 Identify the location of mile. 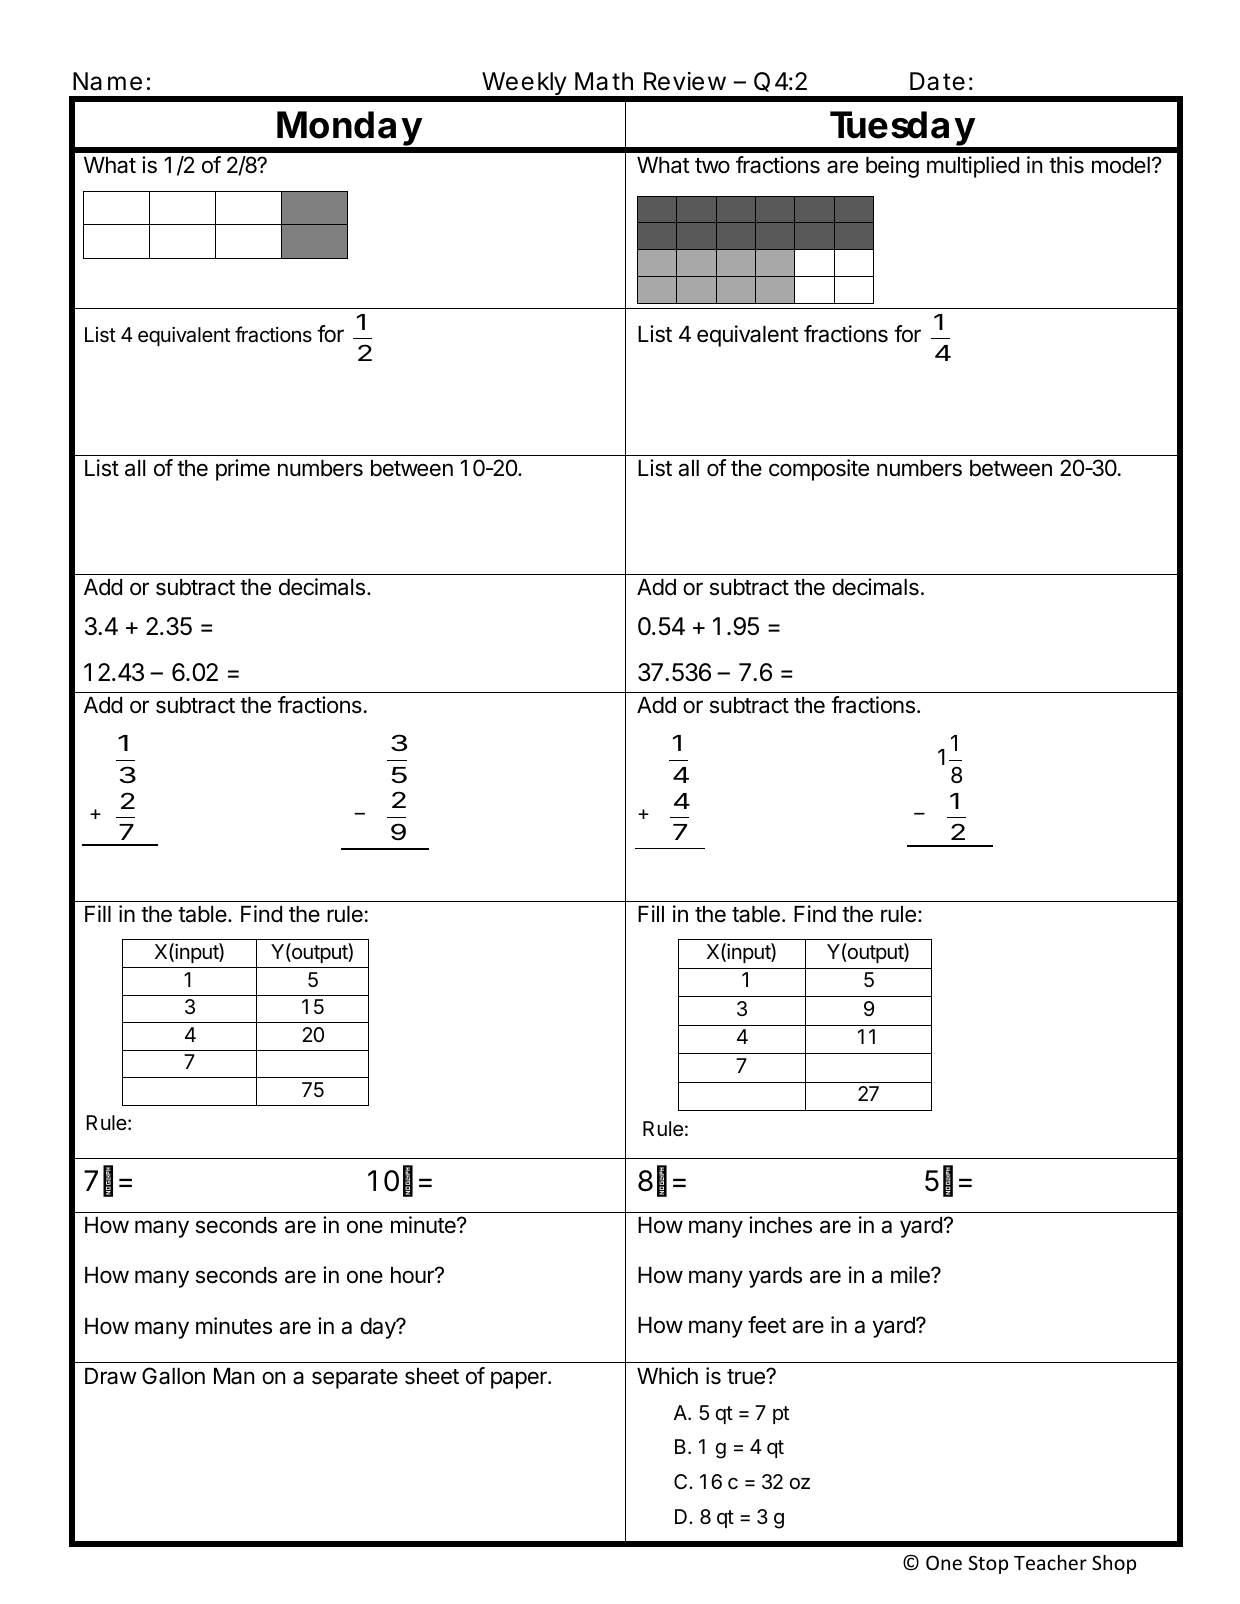
(911, 1275).
